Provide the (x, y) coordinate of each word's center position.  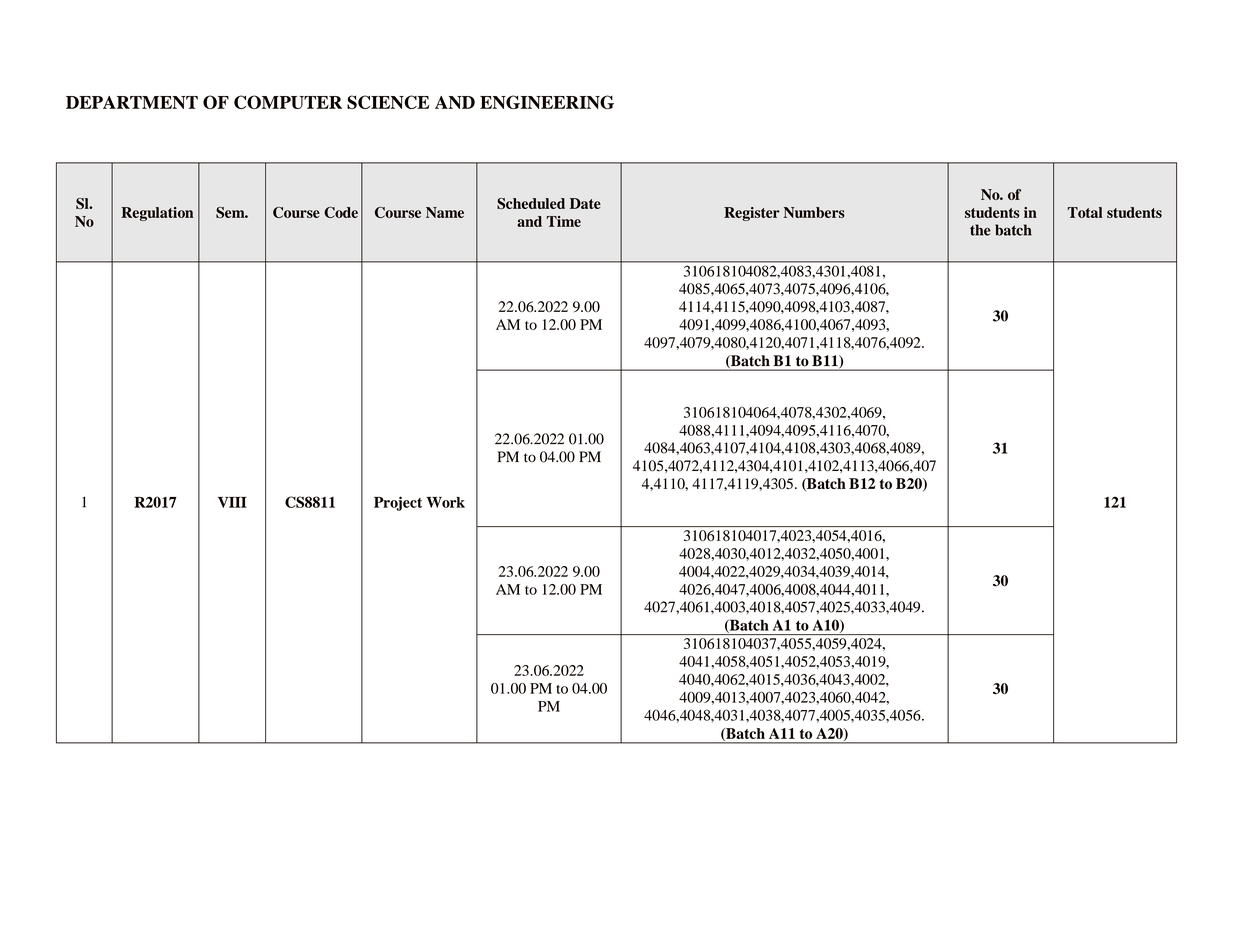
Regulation (157, 214)
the (980, 230)
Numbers (814, 212)
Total (1085, 212)
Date (585, 203)
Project (398, 503)
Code (341, 212)
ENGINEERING (547, 102)
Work (446, 502)
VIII (232, 502)
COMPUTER (288, 102)
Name (445, 212)
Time (563, 221)
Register (752, 214)
